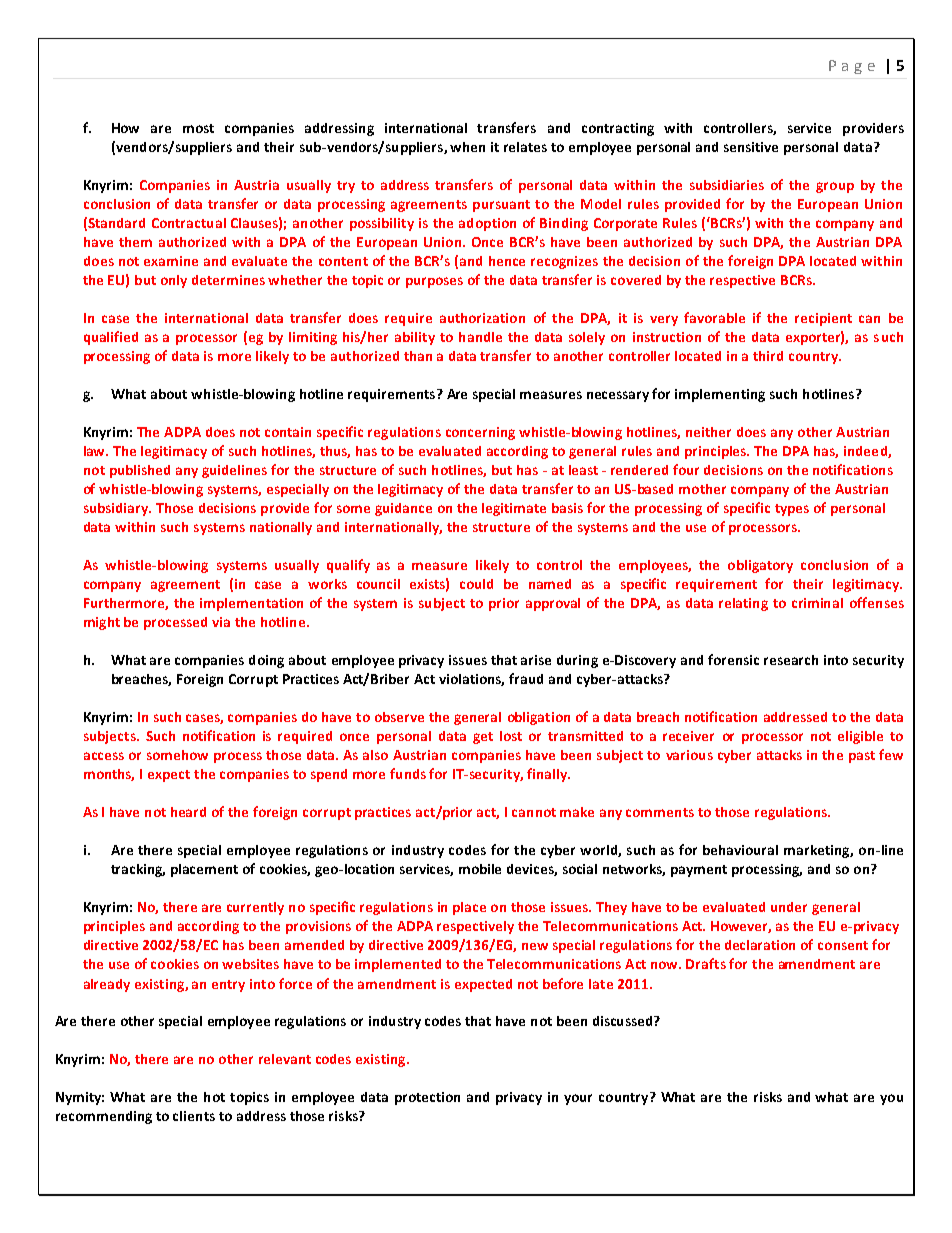 The height and width of the screenshot is (1233, 952). I want to click on protection, so click(427, 1098).
